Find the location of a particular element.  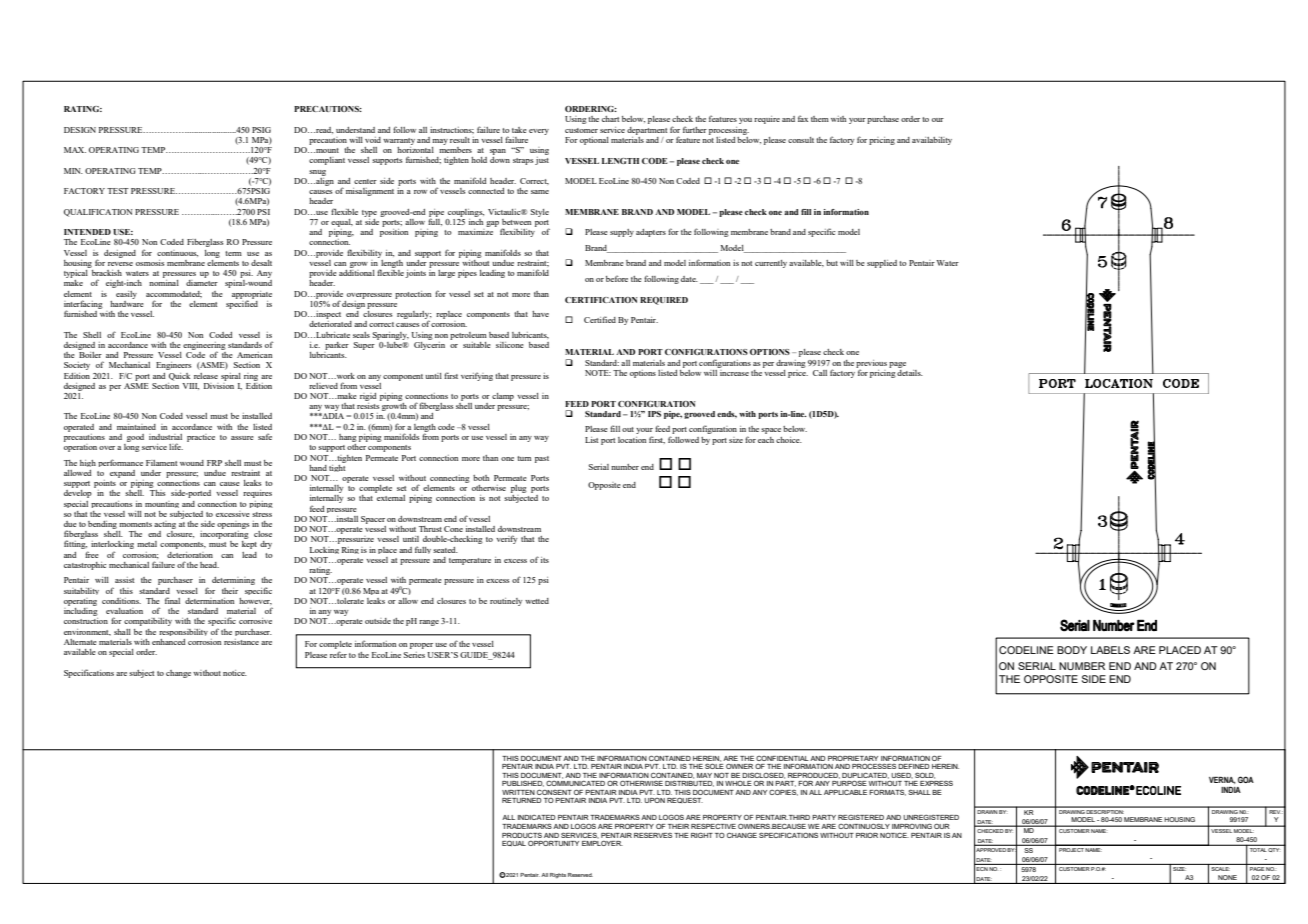

availability is located at coordinates (932, 141).
